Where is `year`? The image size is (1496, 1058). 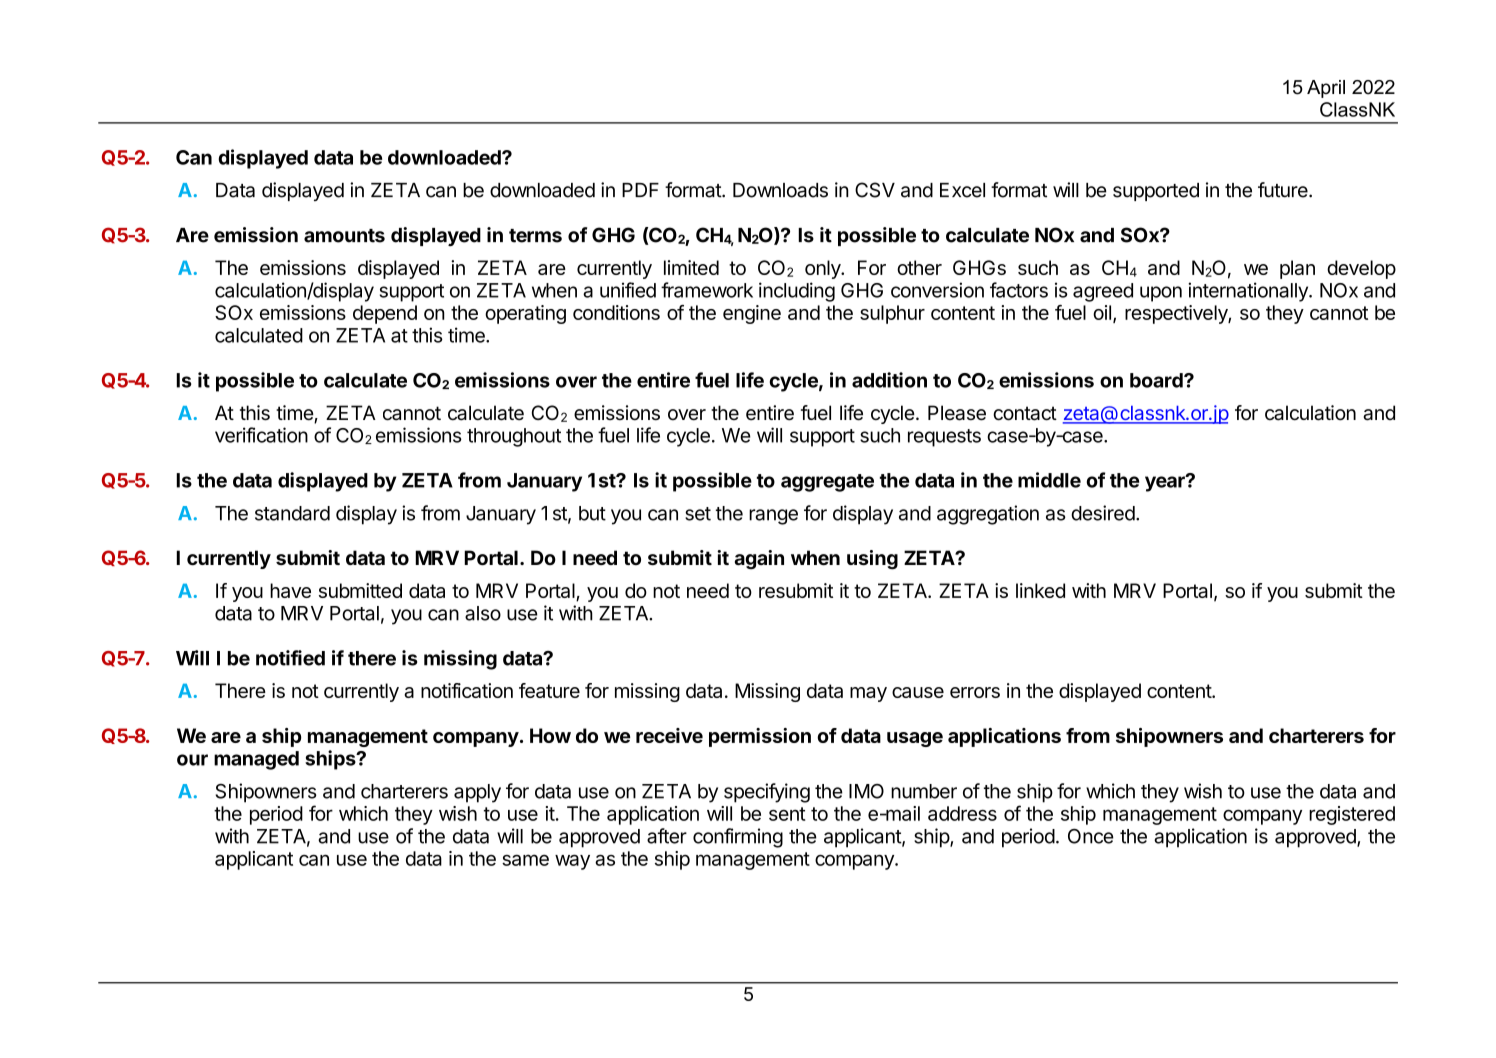 year is located at coordinates (1166, 483).
